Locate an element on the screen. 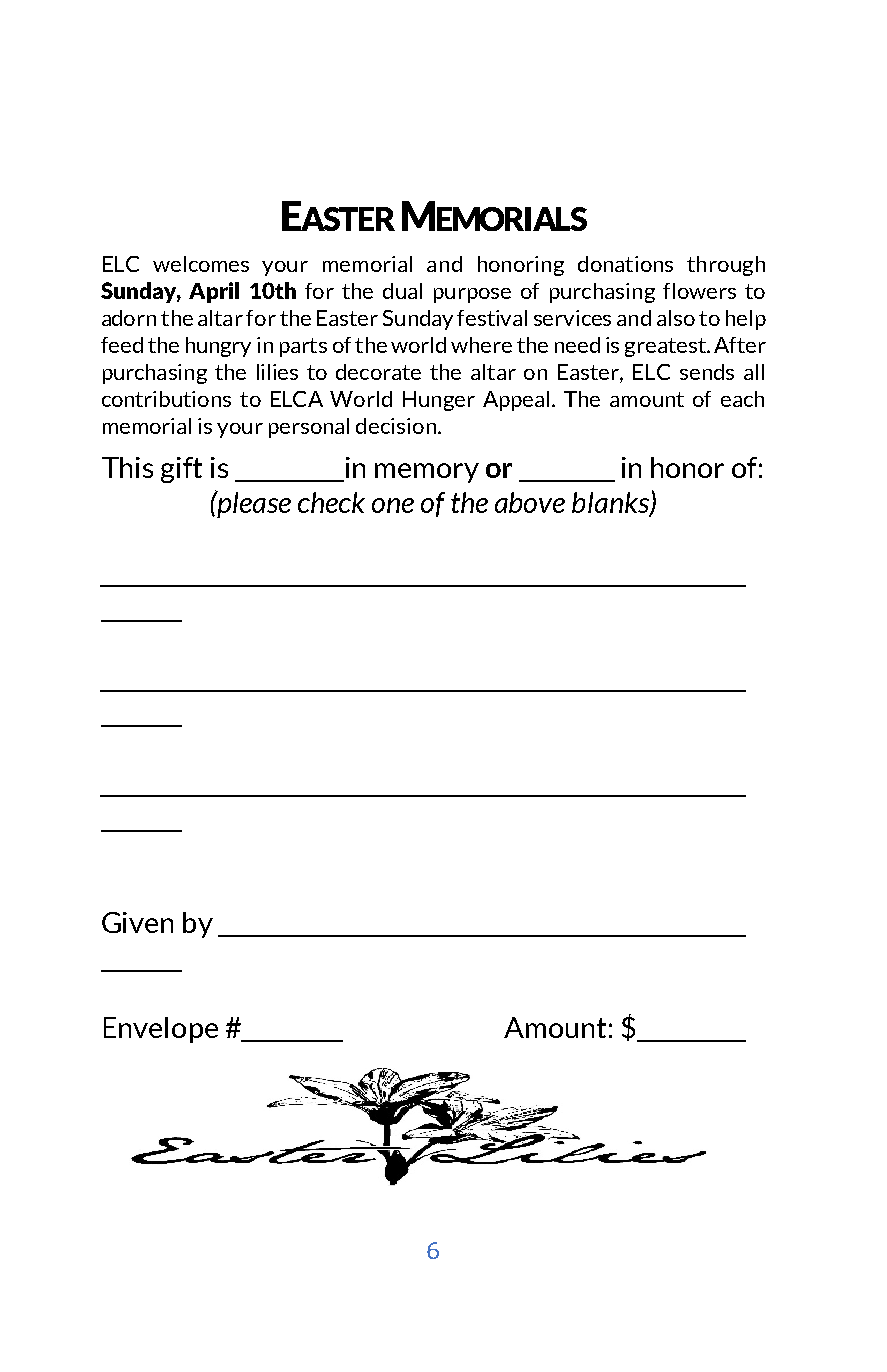  memory is located at coordinates (427, 473).
